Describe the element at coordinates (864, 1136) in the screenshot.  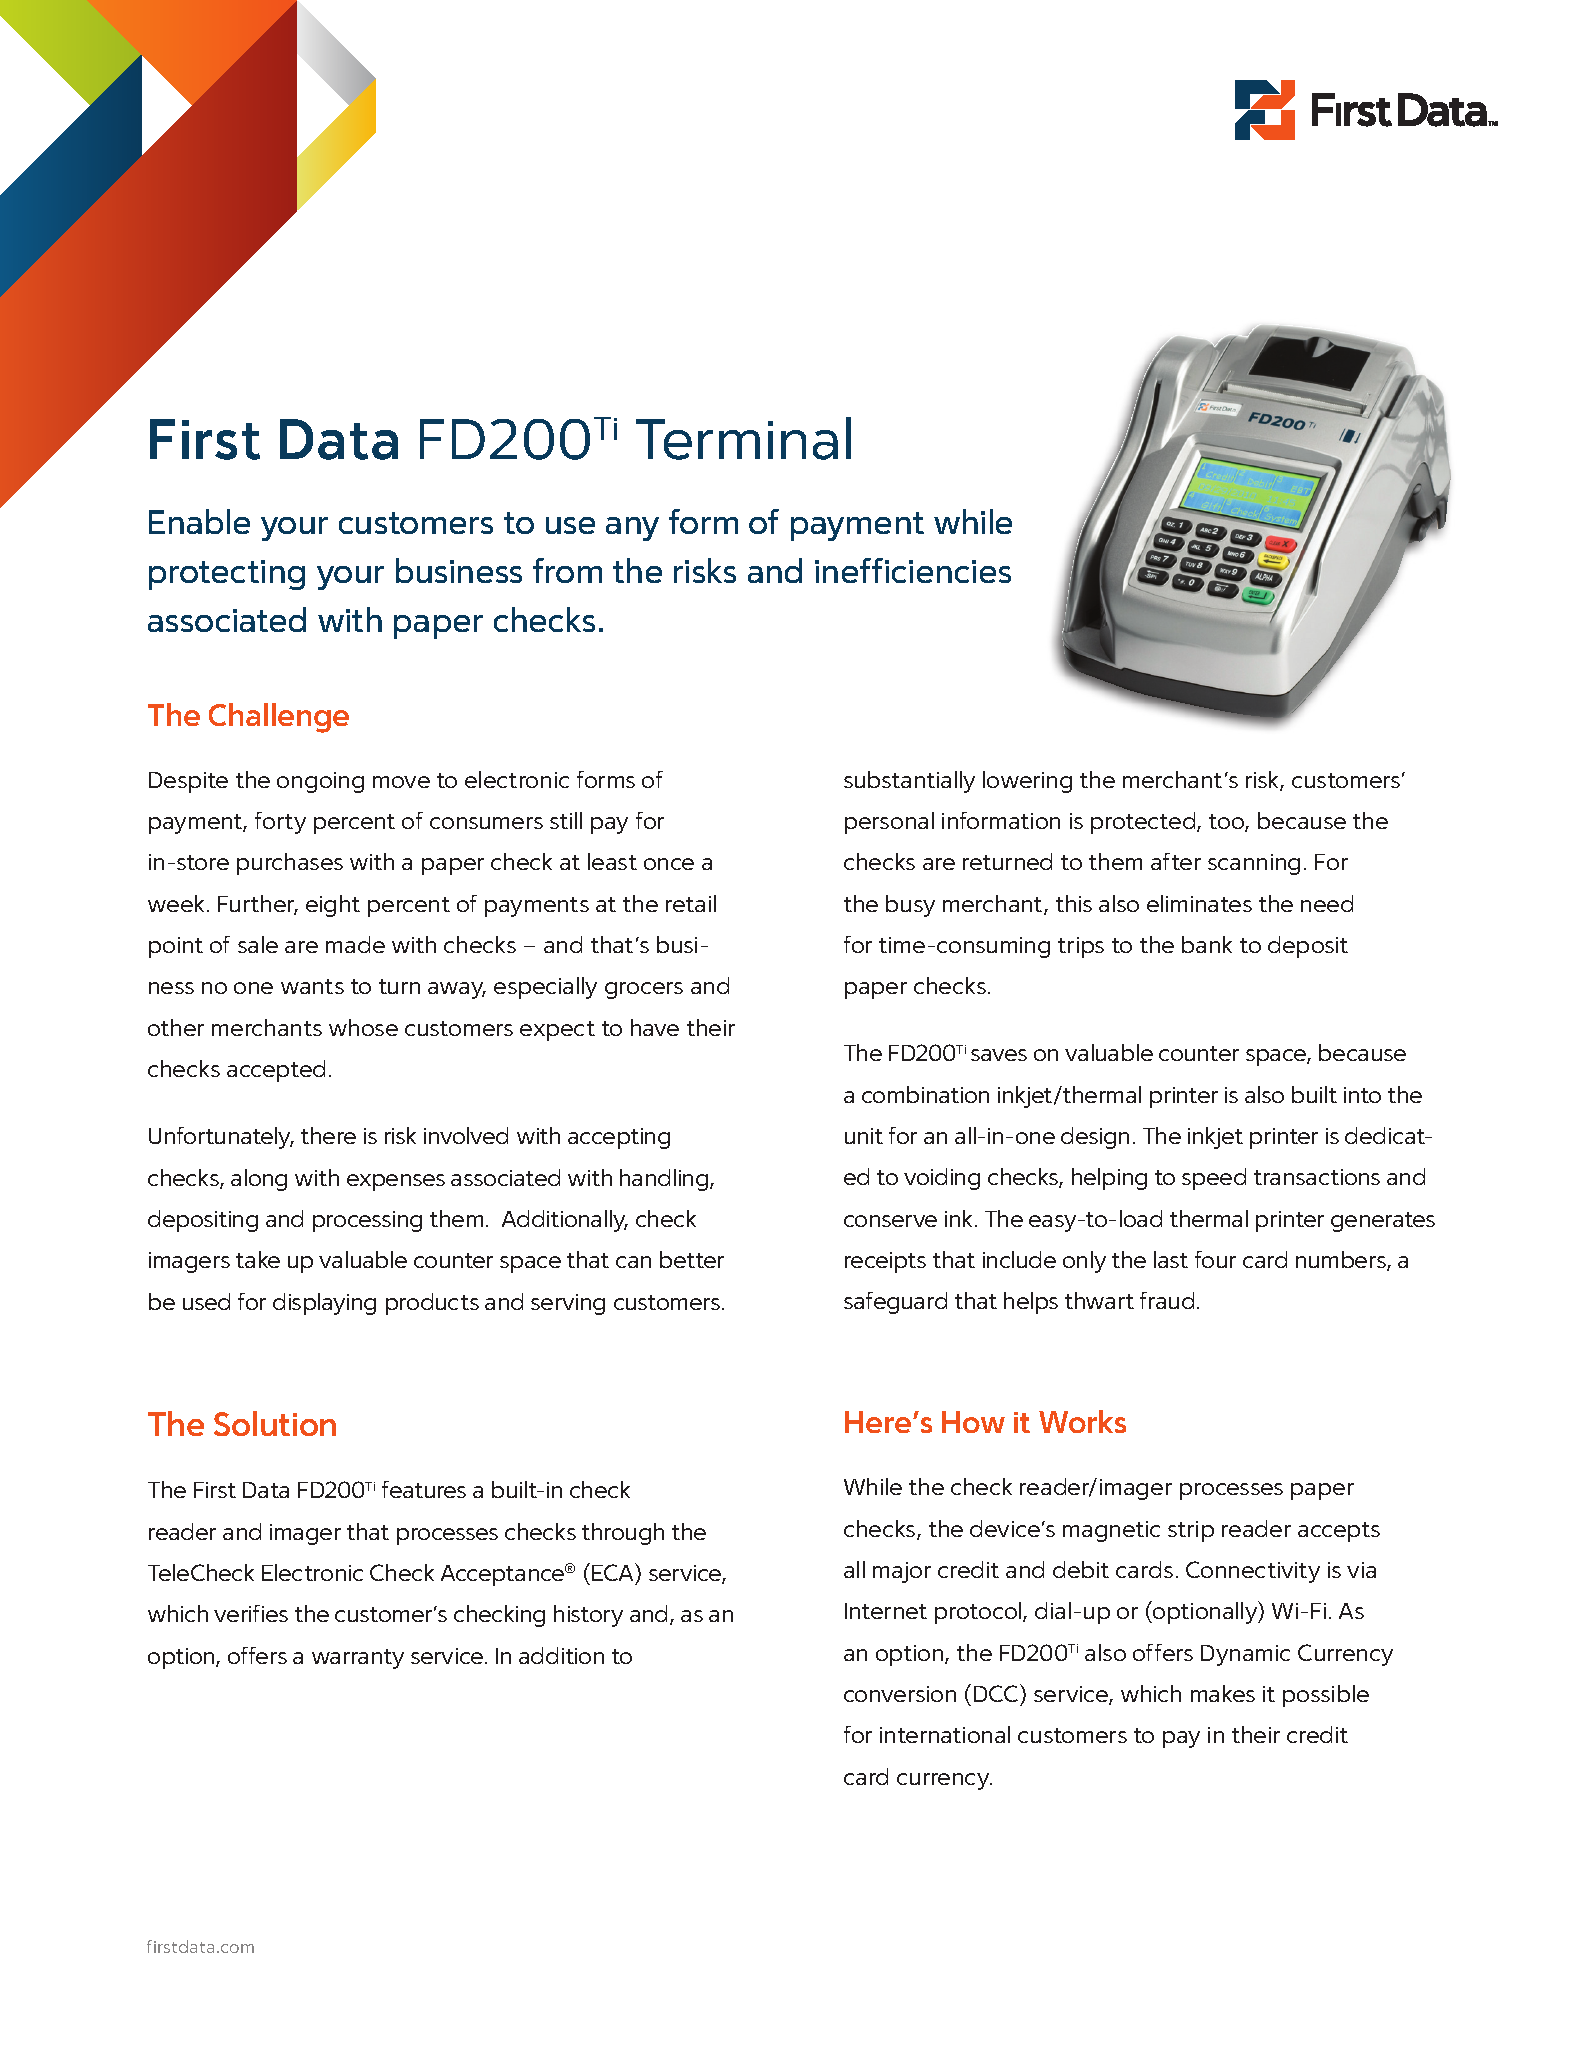
I see `unit` at that location.
